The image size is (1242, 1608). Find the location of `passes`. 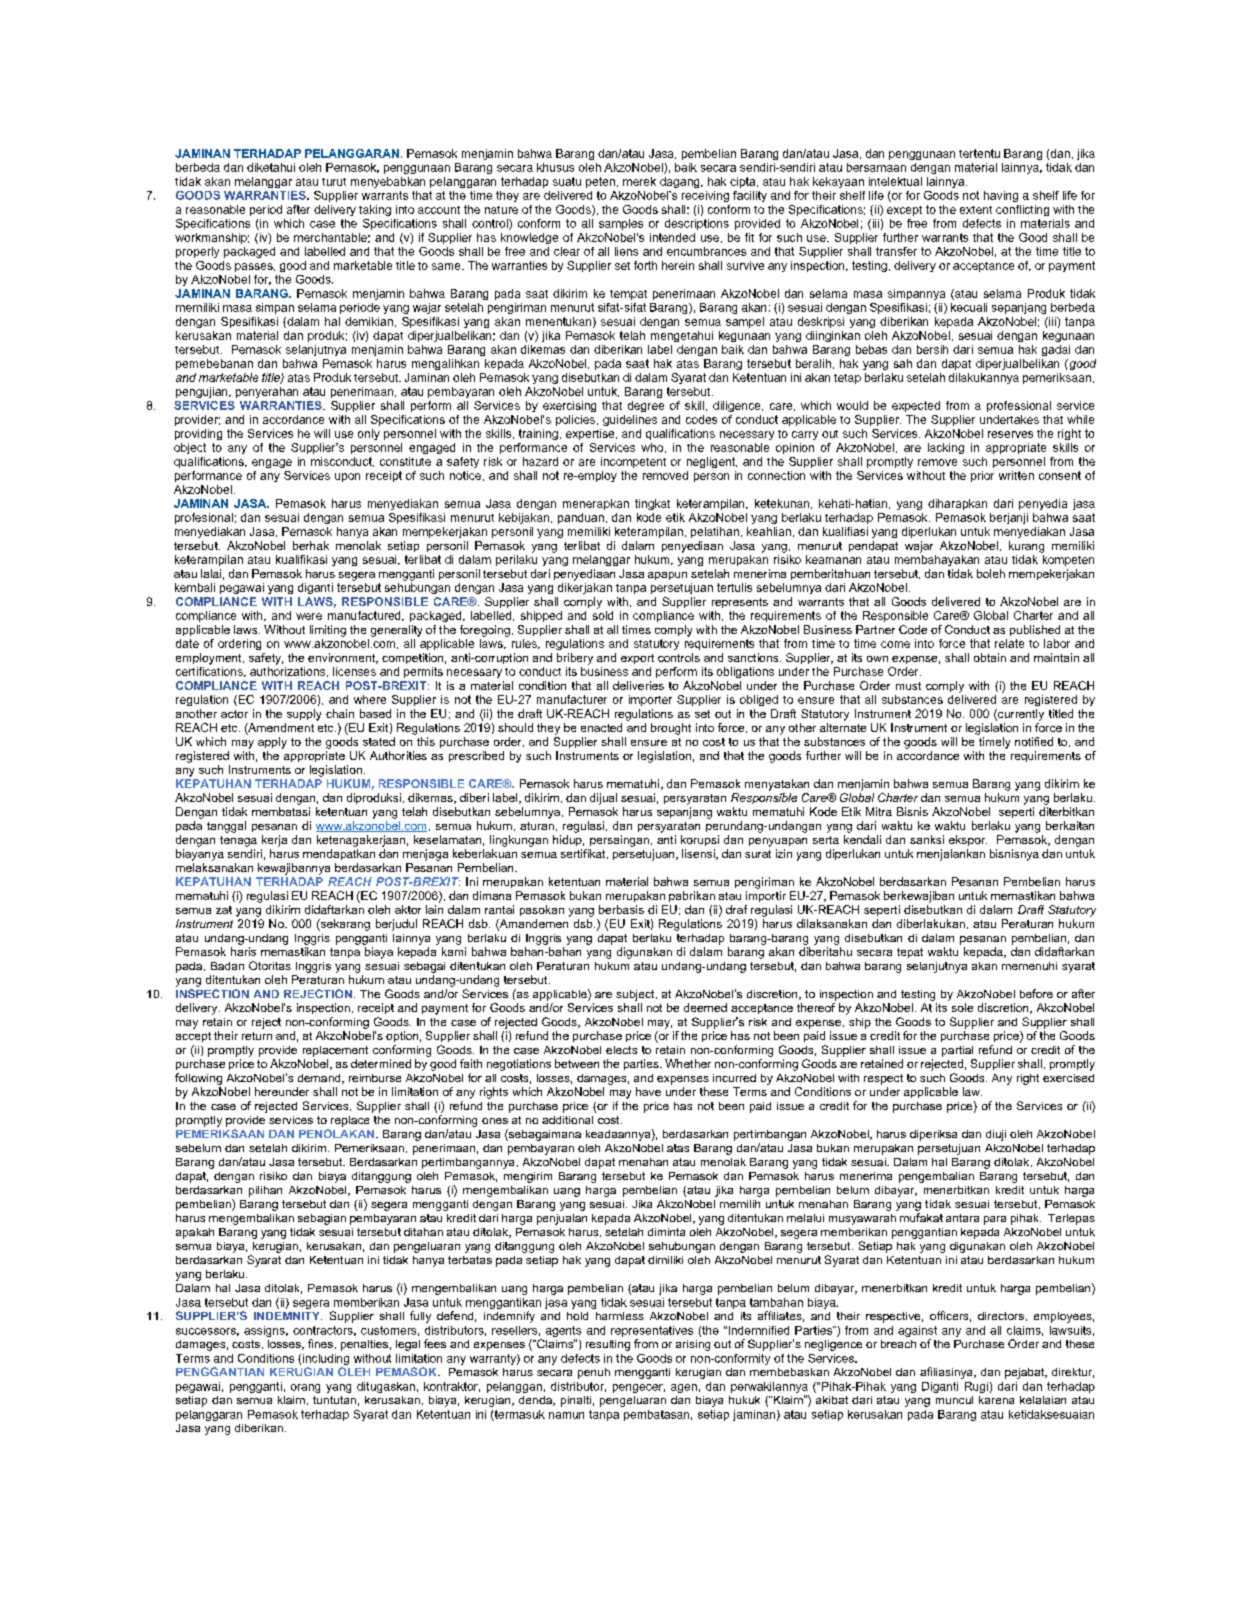

passes is located at coordinates (255, 267).
